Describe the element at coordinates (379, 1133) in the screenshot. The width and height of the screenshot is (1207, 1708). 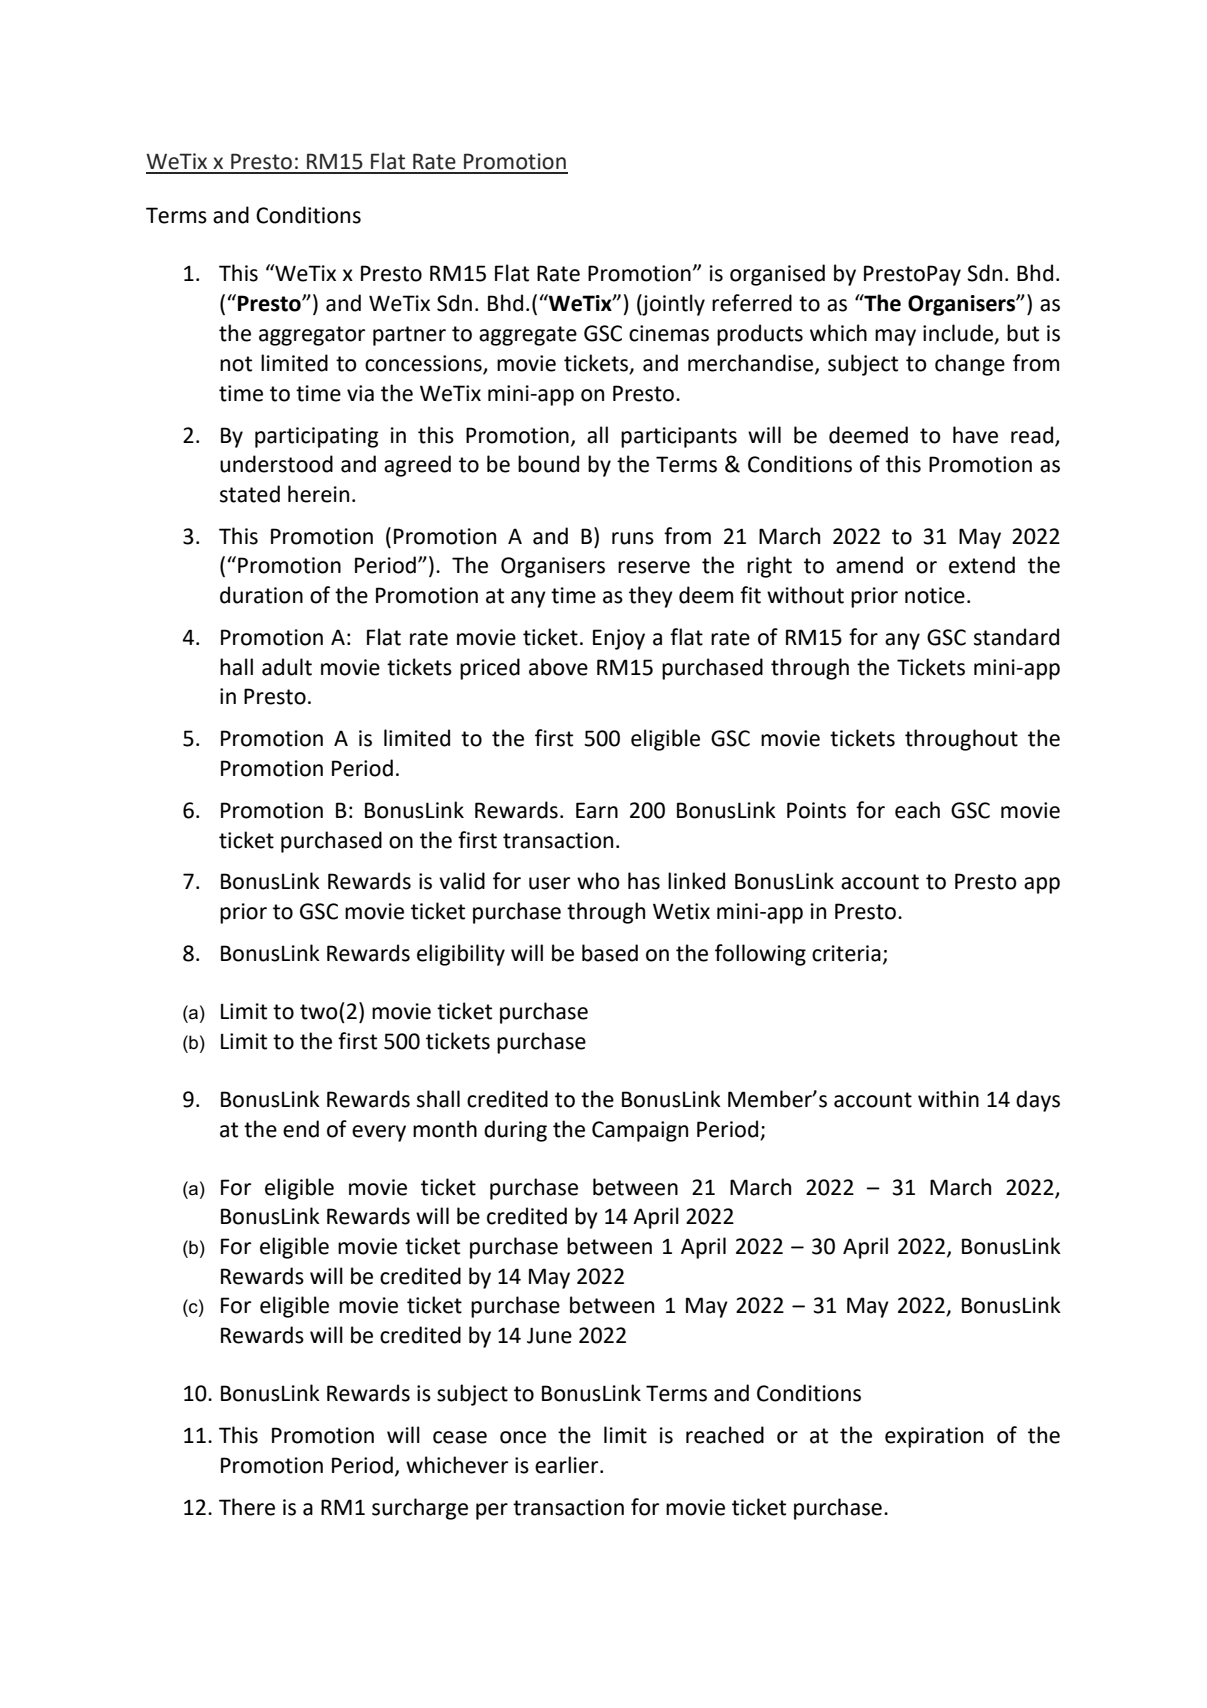
I see `every` at that location.
